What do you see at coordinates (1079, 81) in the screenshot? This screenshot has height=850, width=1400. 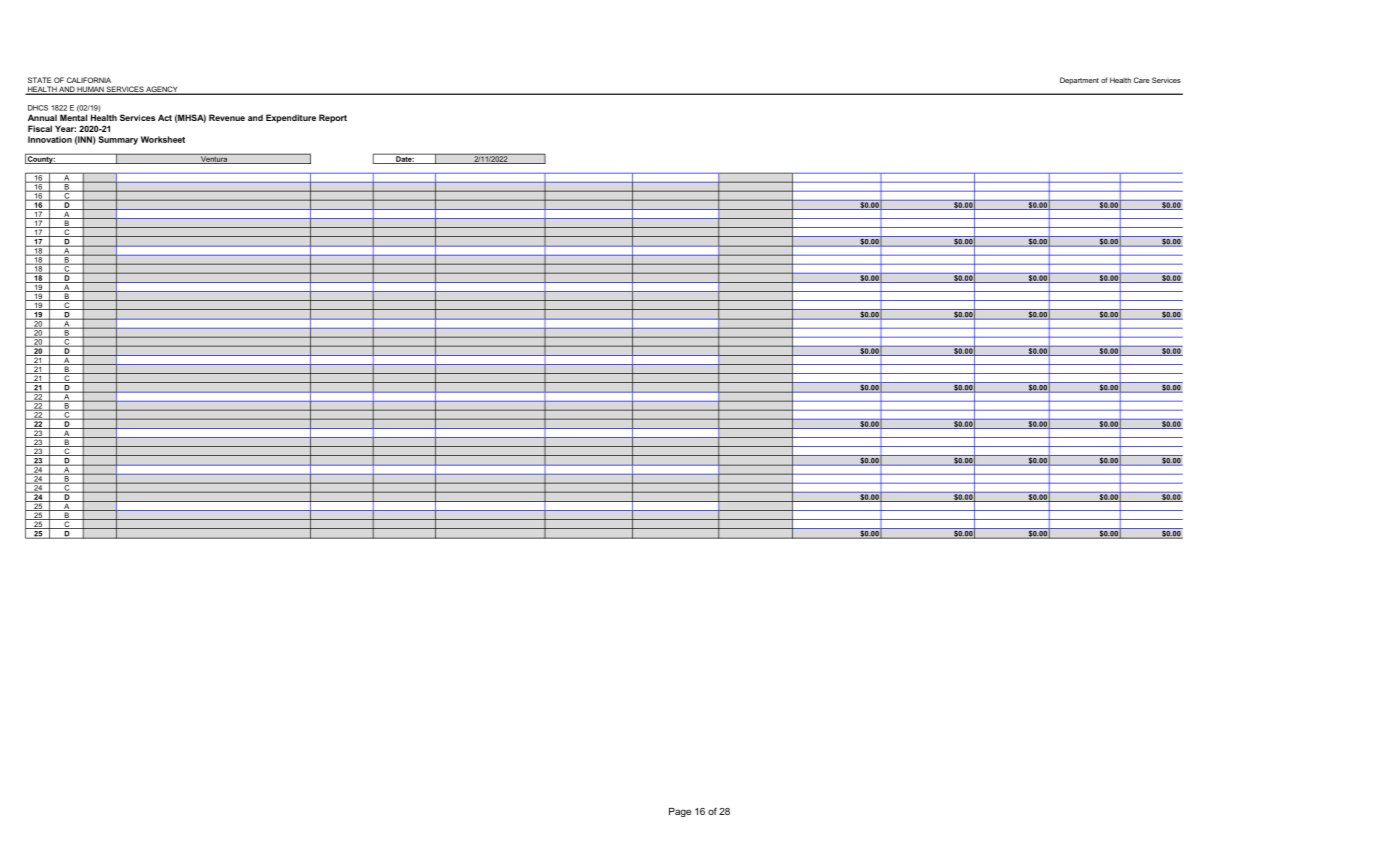 I see `Department` at bounding box center [1079, 81].
